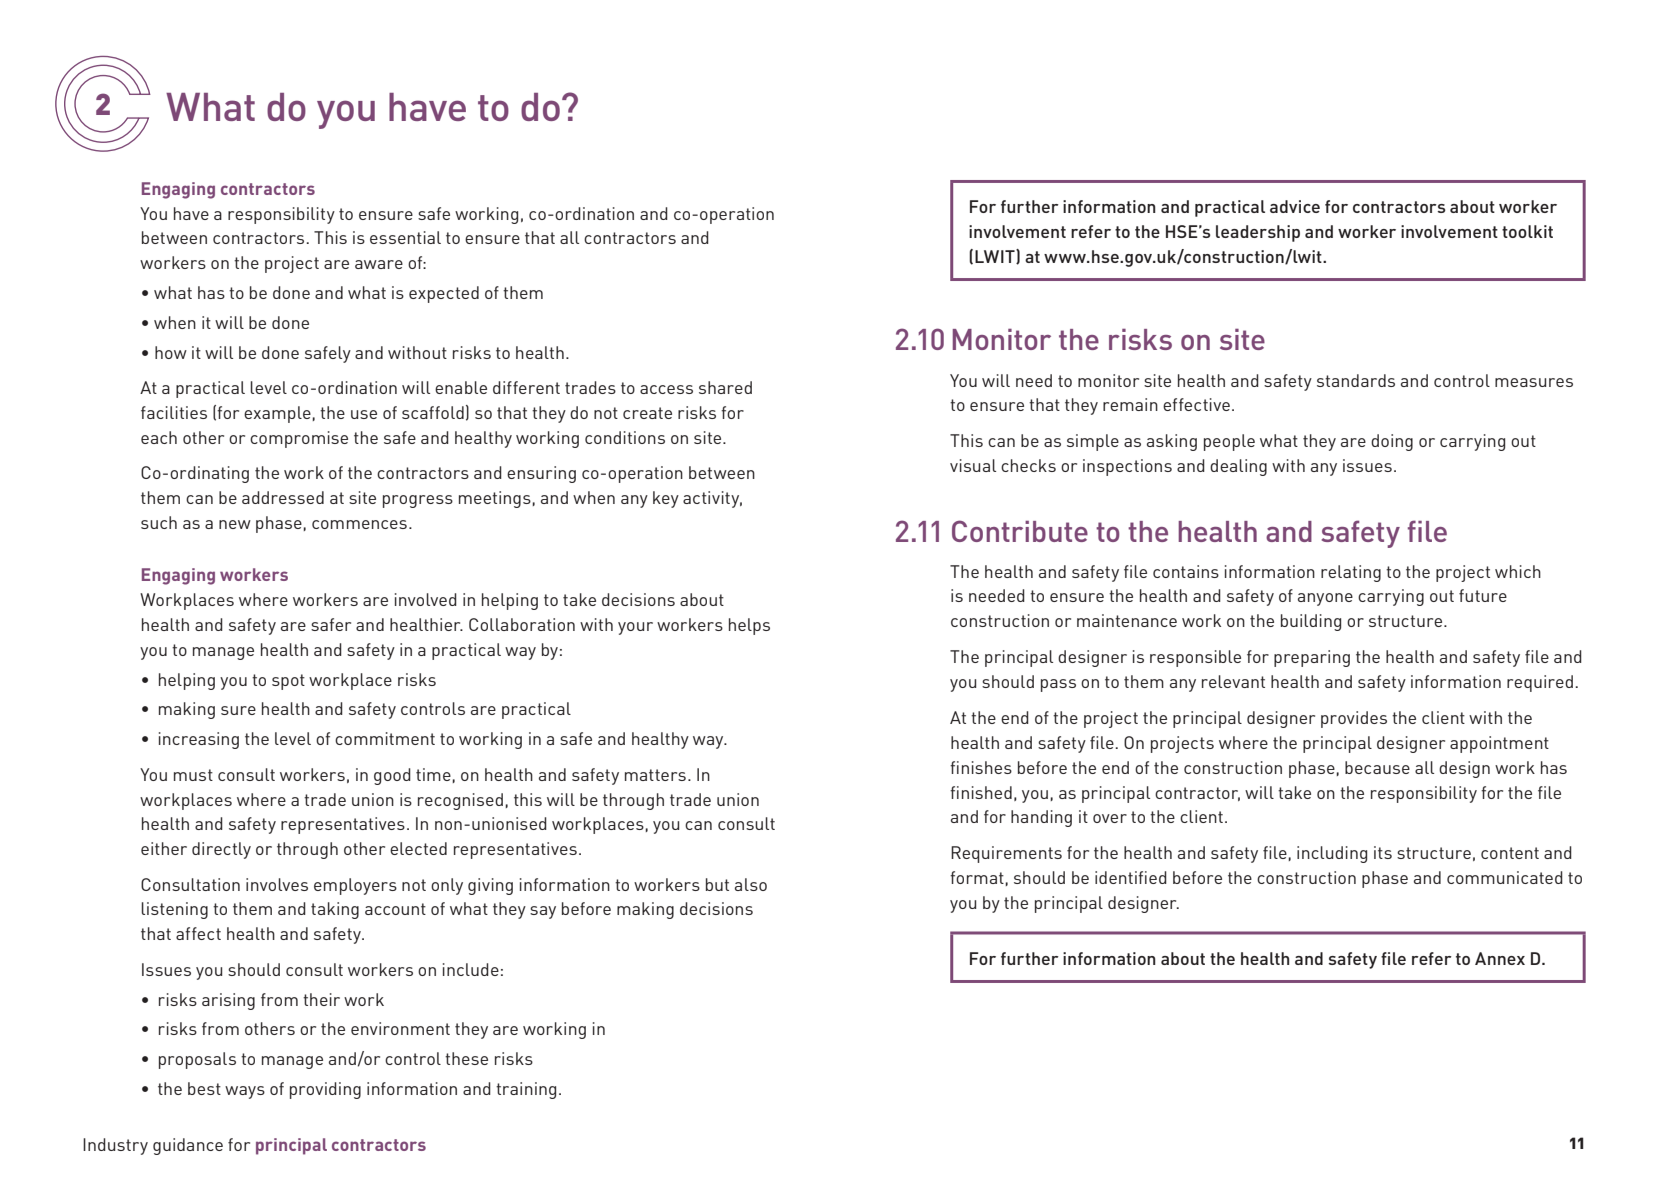 The width and height of the screenshot is (1670, 1181). What do you see at coordinates (405, 237) in the screenshot?
I see `essential` at bounding box center [405, 237].
